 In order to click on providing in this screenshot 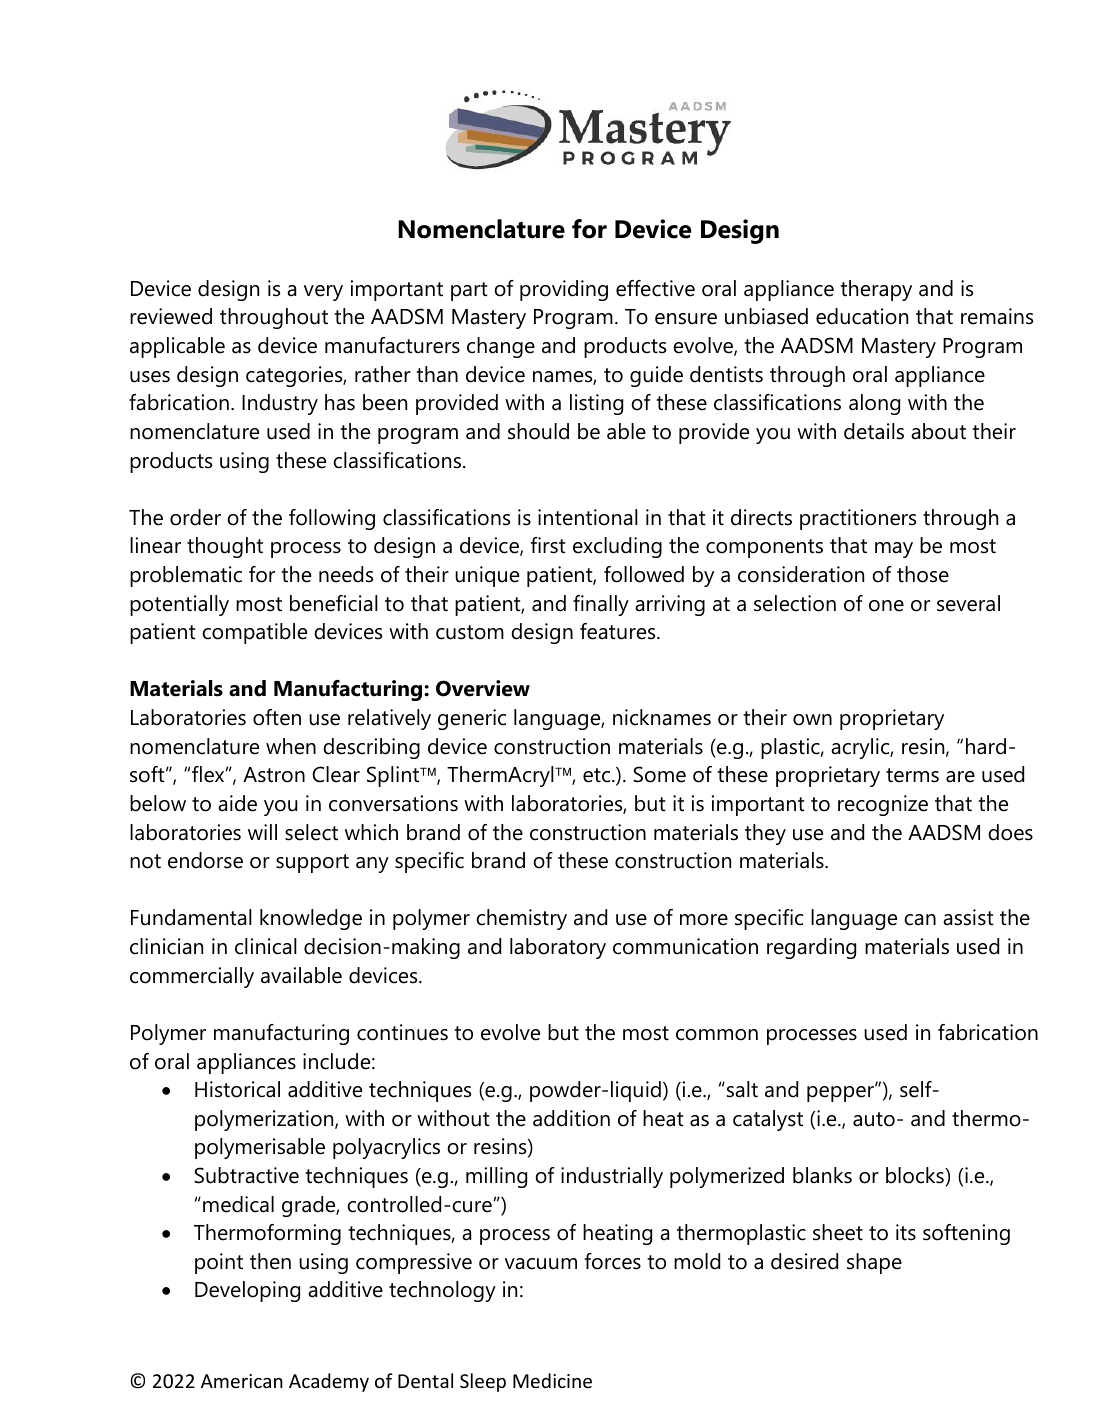, I will do `click(564, 290)`.
